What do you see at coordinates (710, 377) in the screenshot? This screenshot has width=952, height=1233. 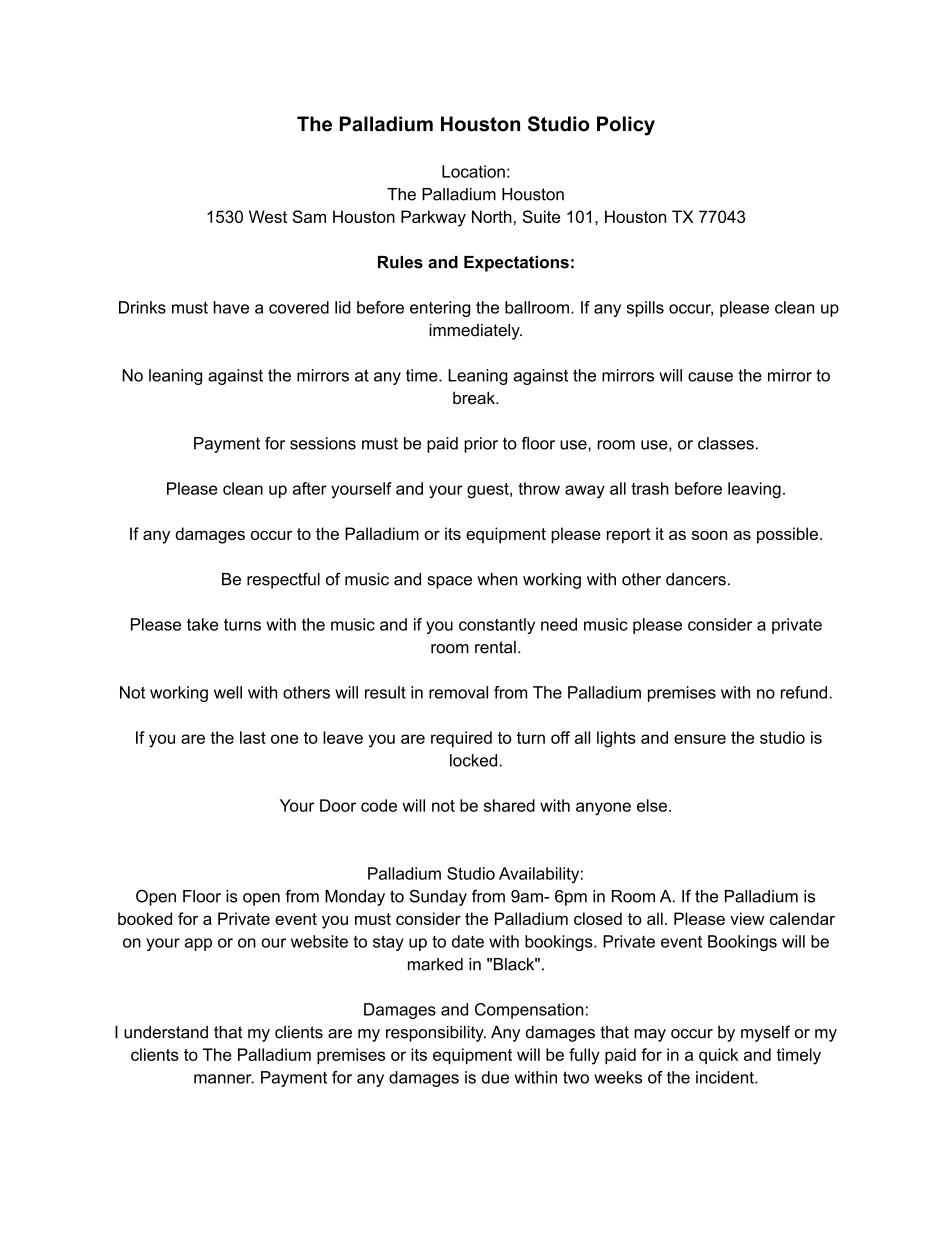 I see `cause` at bounding box center [710, 377].
